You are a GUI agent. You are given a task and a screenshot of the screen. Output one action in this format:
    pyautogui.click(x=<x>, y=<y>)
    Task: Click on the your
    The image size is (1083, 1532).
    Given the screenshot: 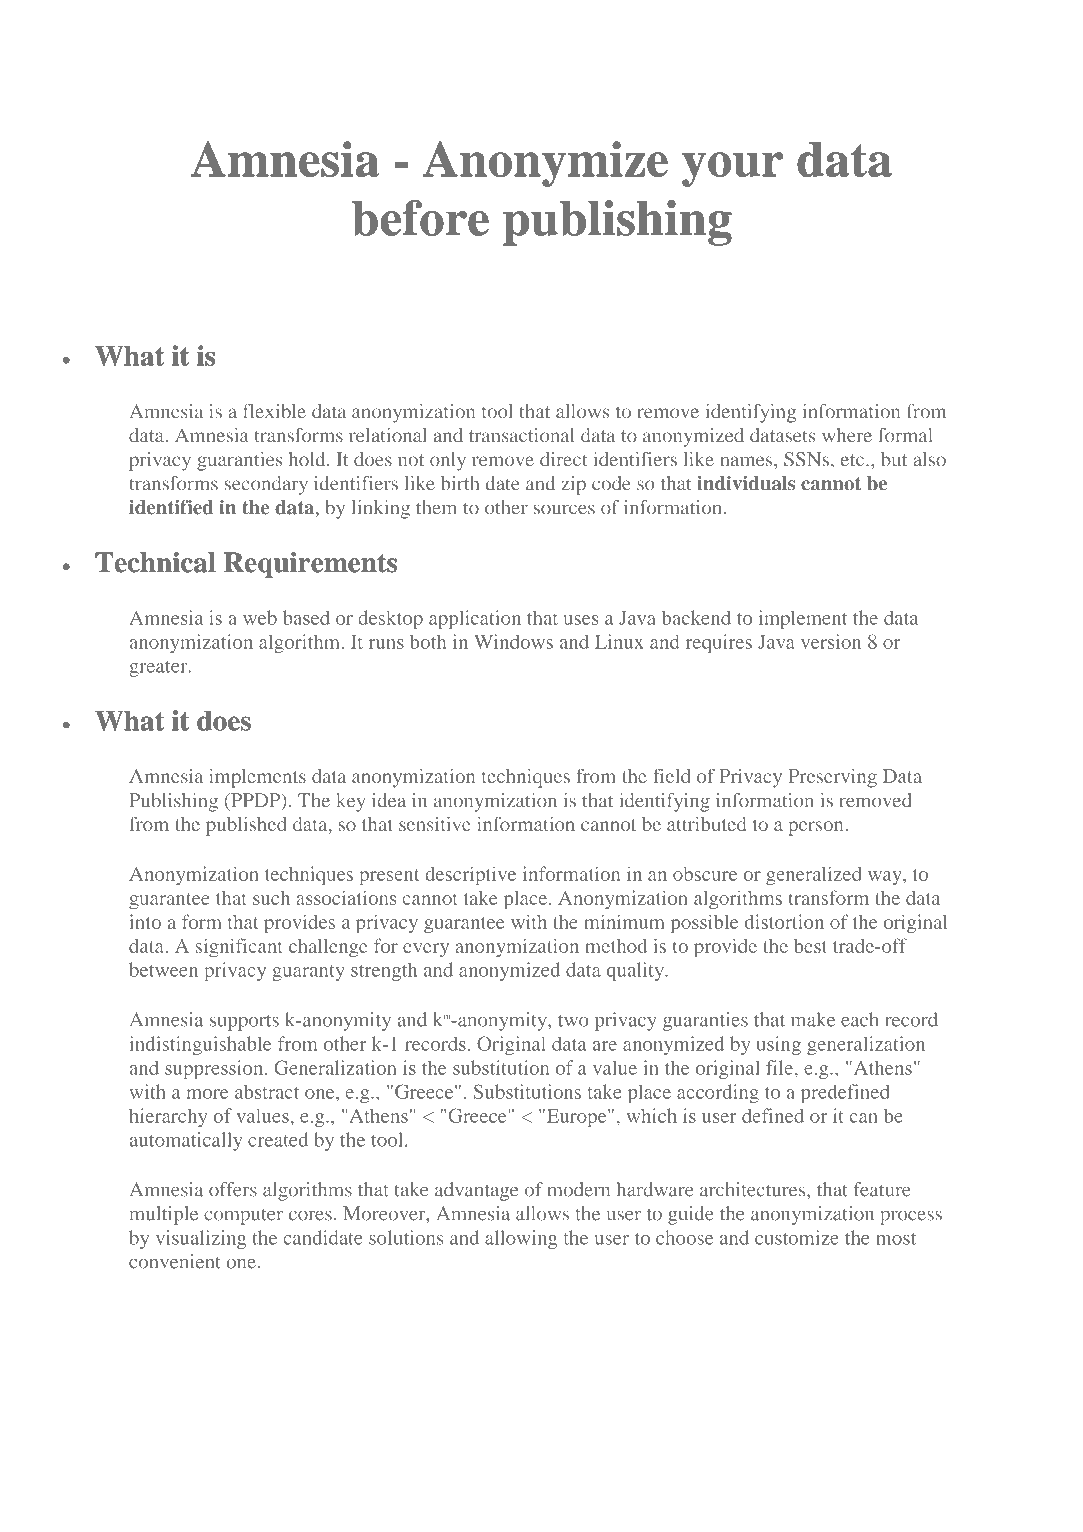 What is the action you would take?
    pyautogui.click(x=732, y=169)
